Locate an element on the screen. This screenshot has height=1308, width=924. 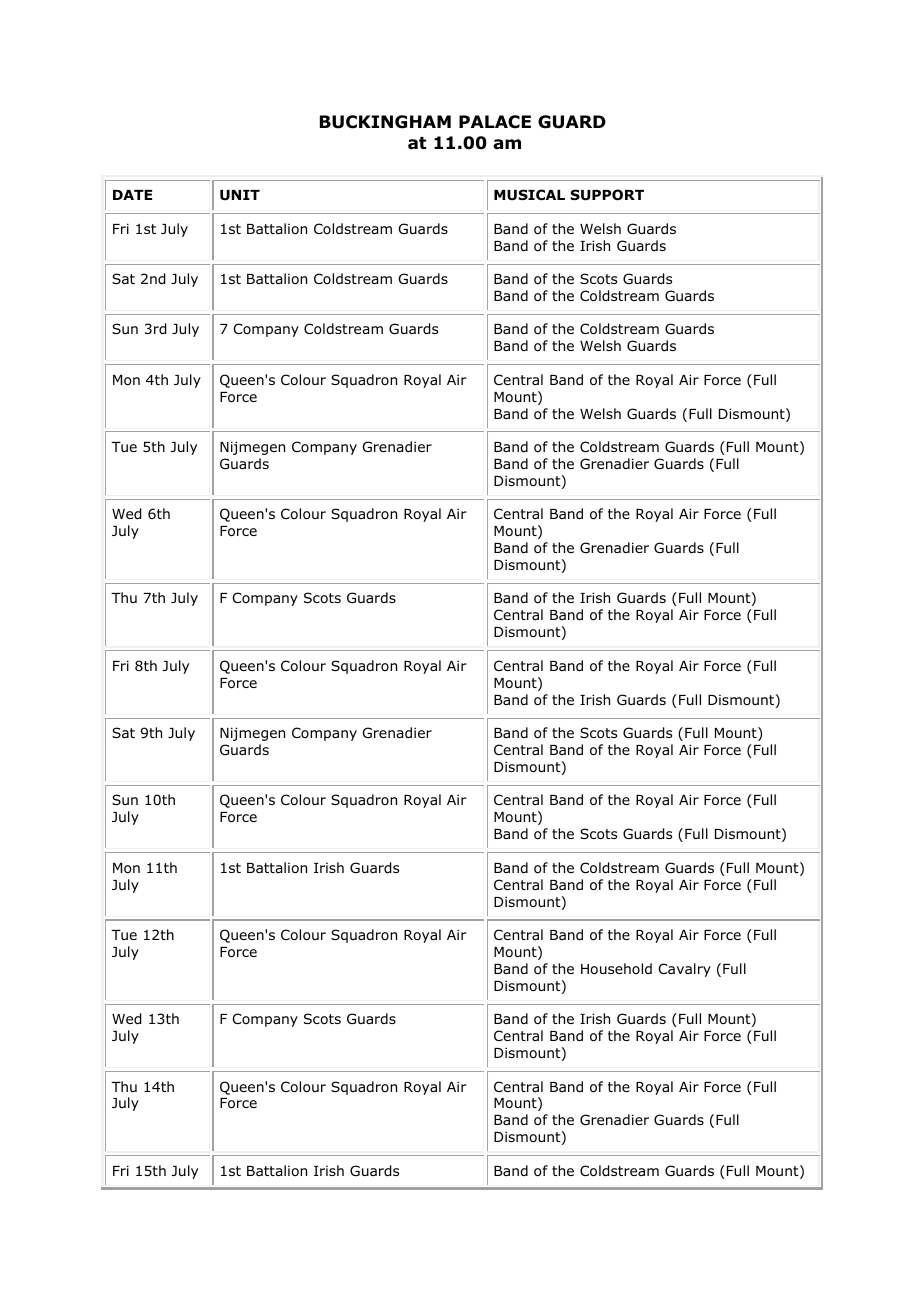
SUPPORT is located at coordinates (607, 195).
